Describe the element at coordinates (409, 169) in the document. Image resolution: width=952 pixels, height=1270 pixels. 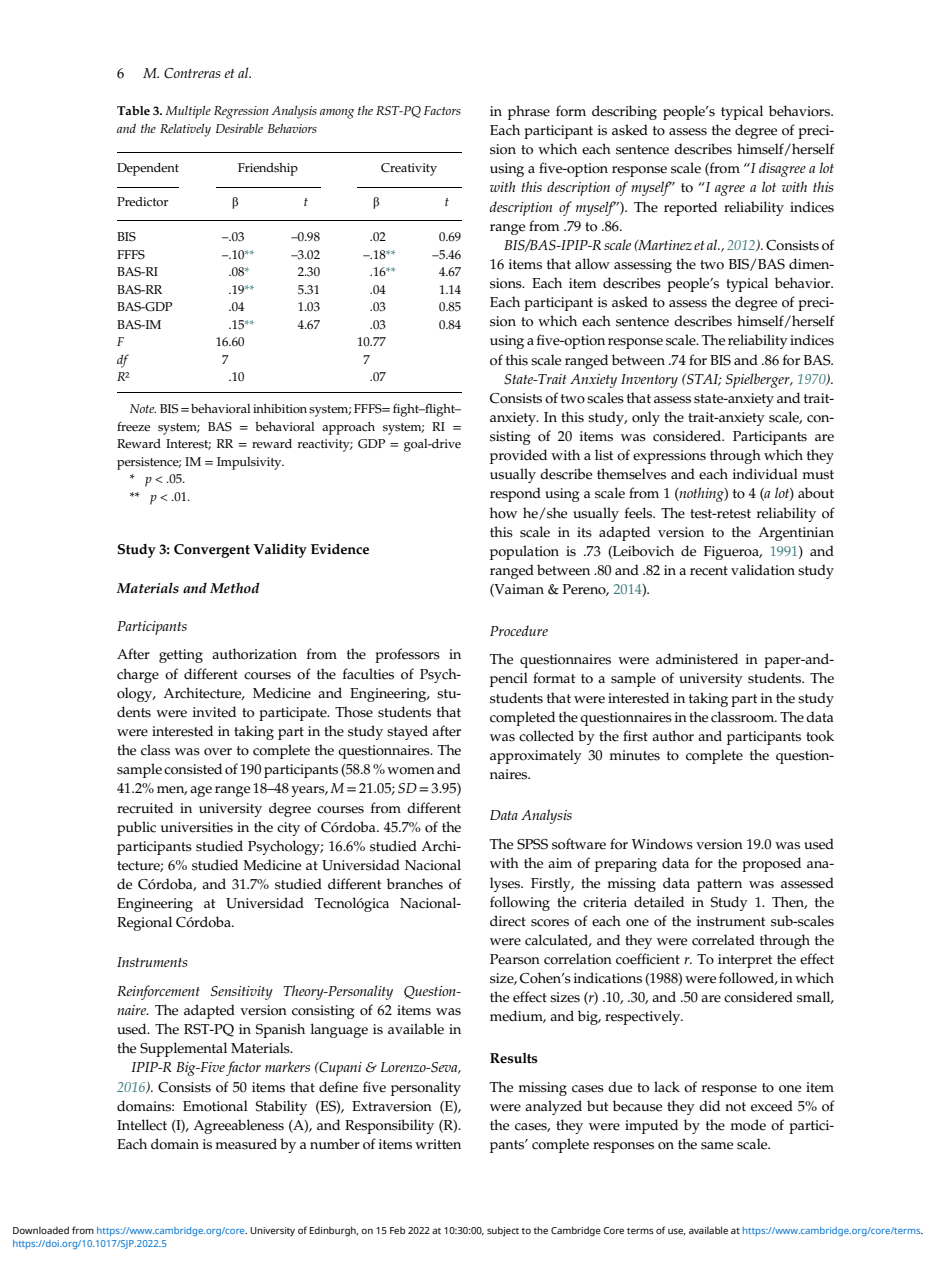
I see `Creativity` at that location.
